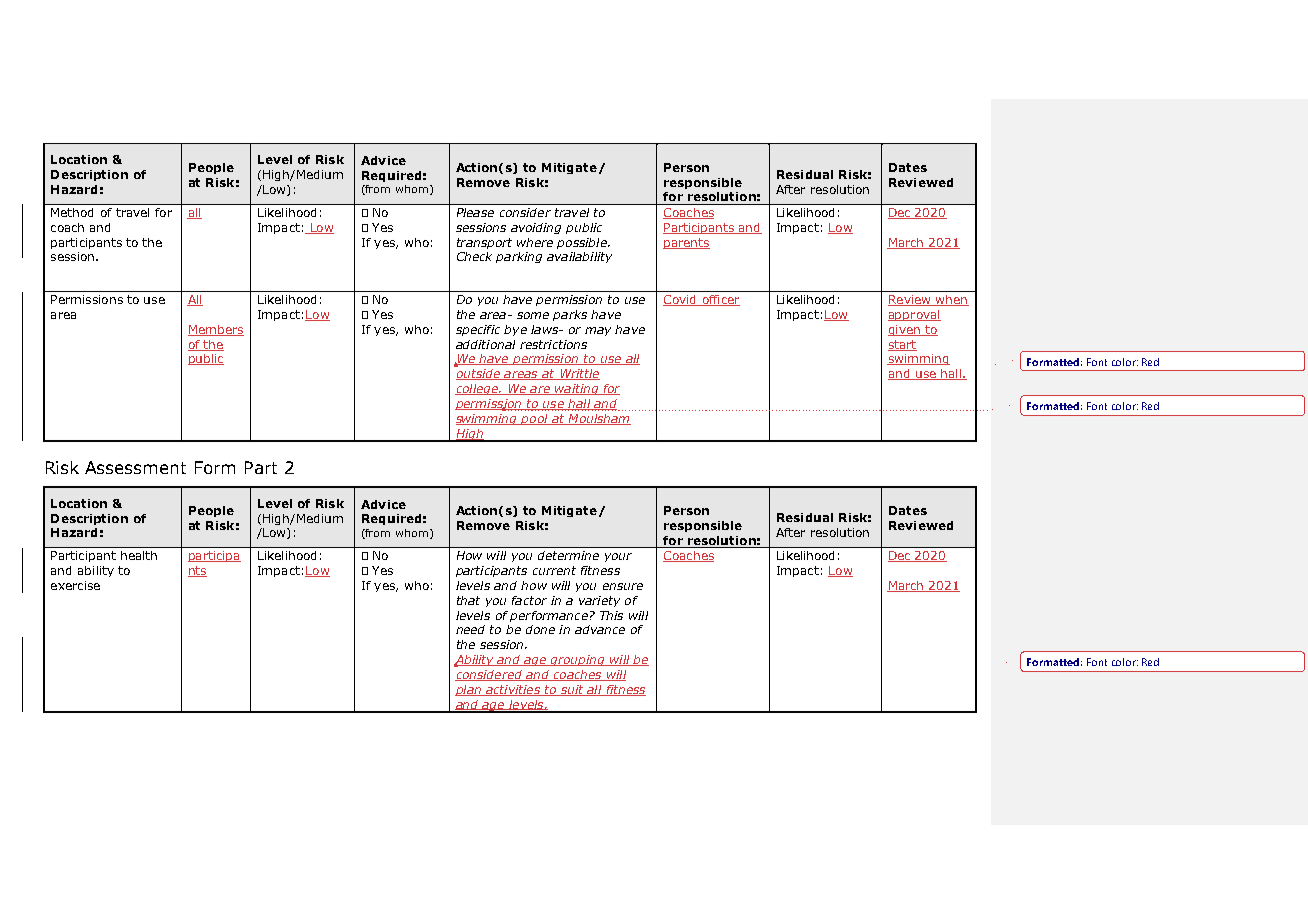 The width and height of the screenshot is (1308, 924). Describe the element at coordinates (529, 600) in the screenshot. I see `factor` at that location.
